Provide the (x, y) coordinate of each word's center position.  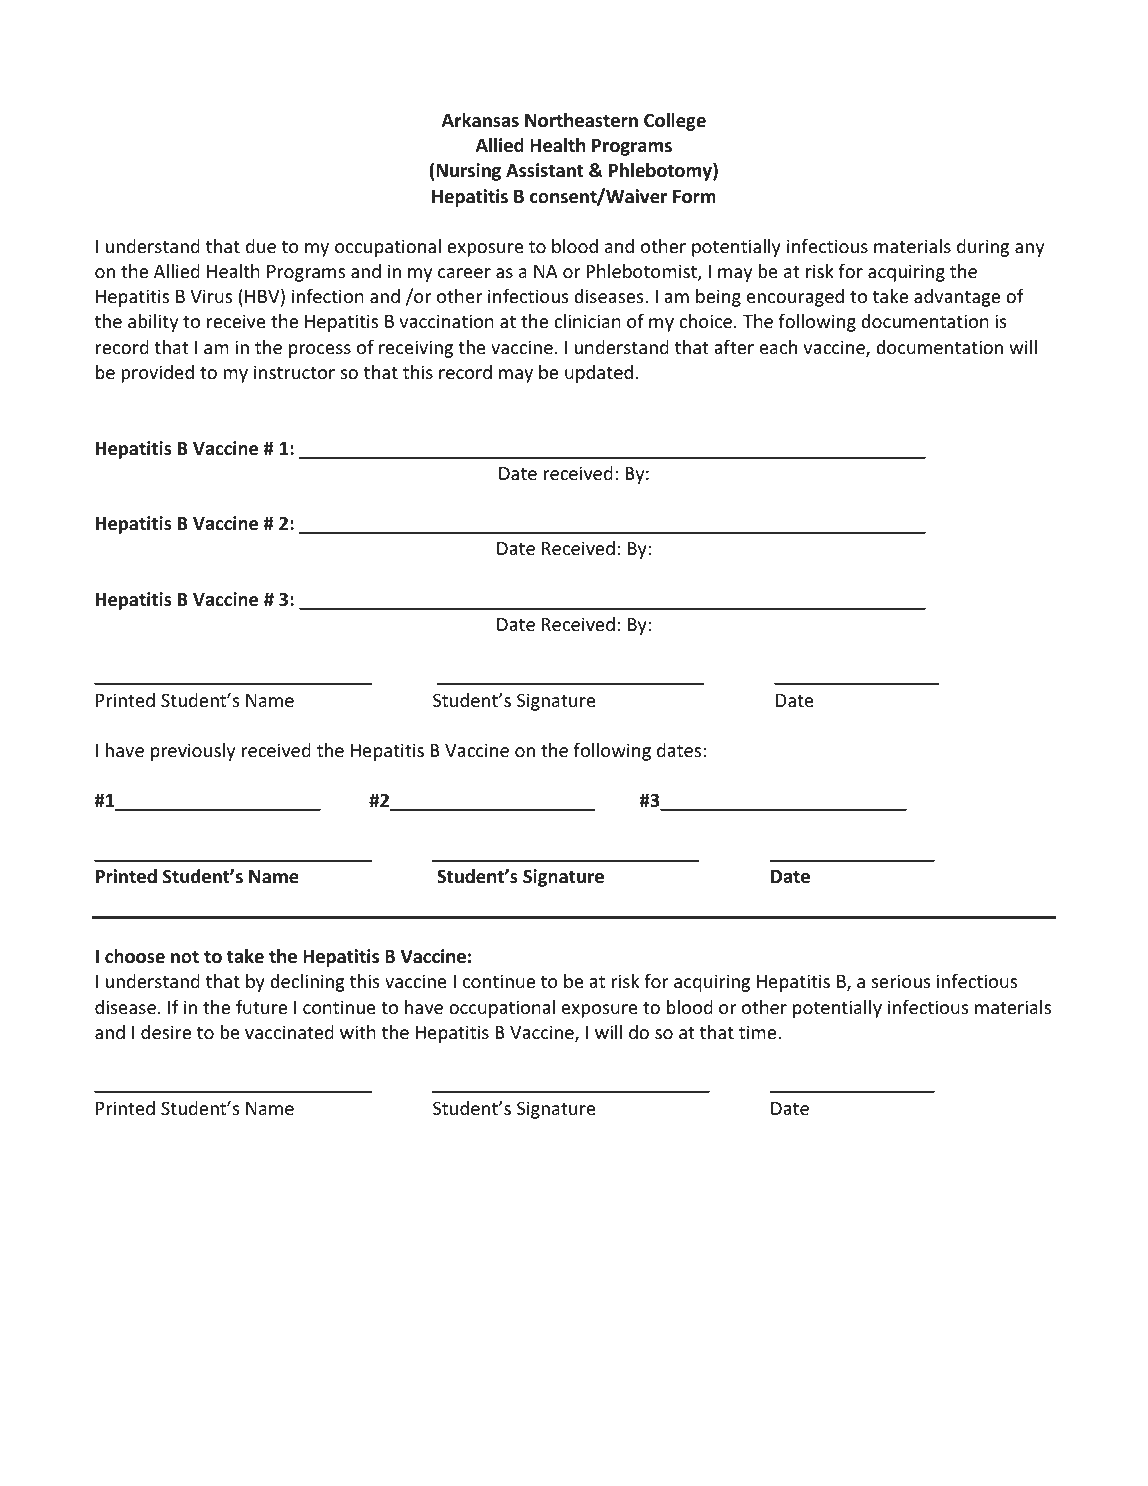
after (734, 347)
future (261, 1007)
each (778, 347)
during (983, 248)
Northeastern (581, 120)
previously (193, 752)
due (261, 246)
